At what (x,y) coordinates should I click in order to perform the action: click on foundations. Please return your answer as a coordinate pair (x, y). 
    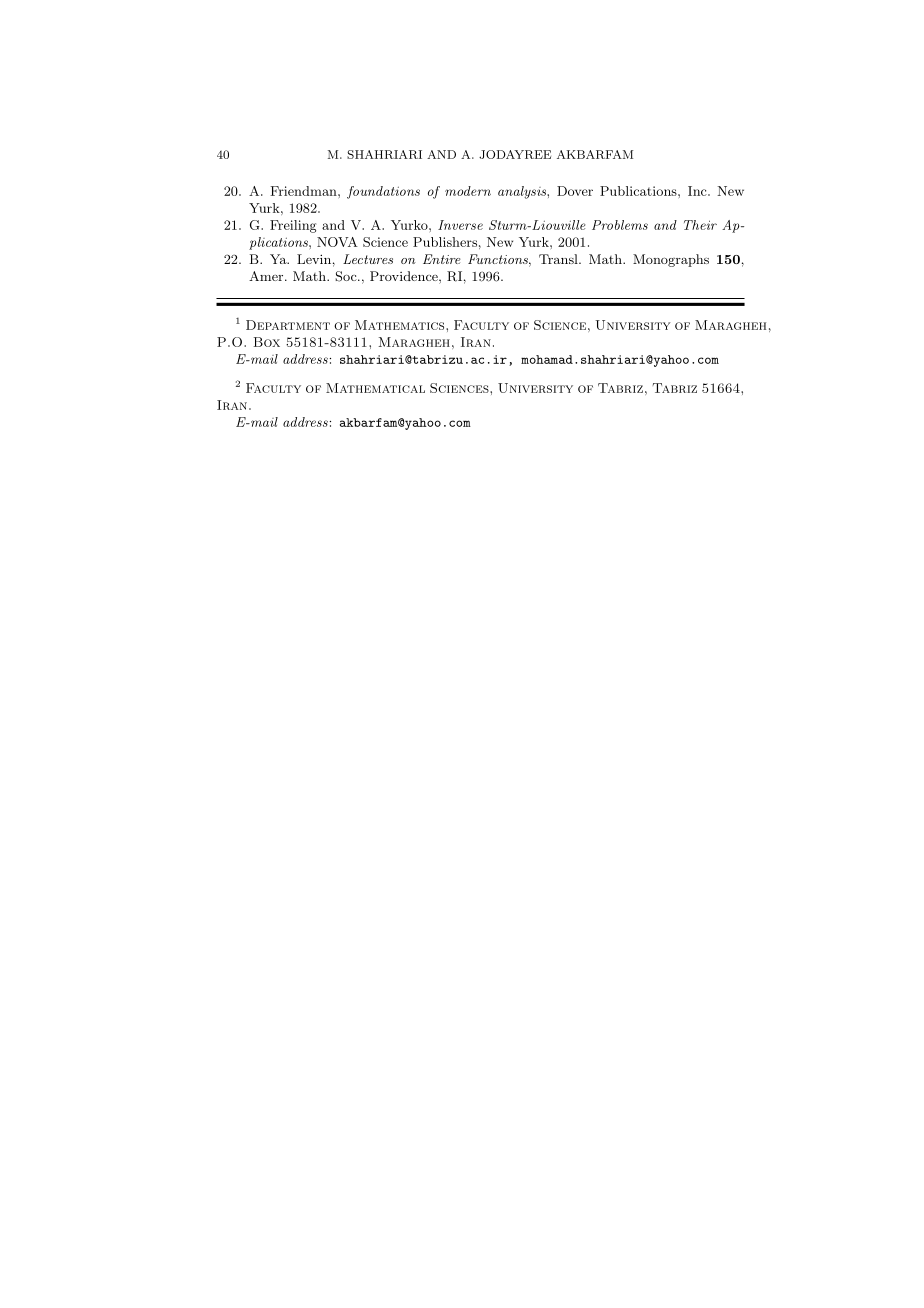
    Looking at the image, I should click on (383, 192).
